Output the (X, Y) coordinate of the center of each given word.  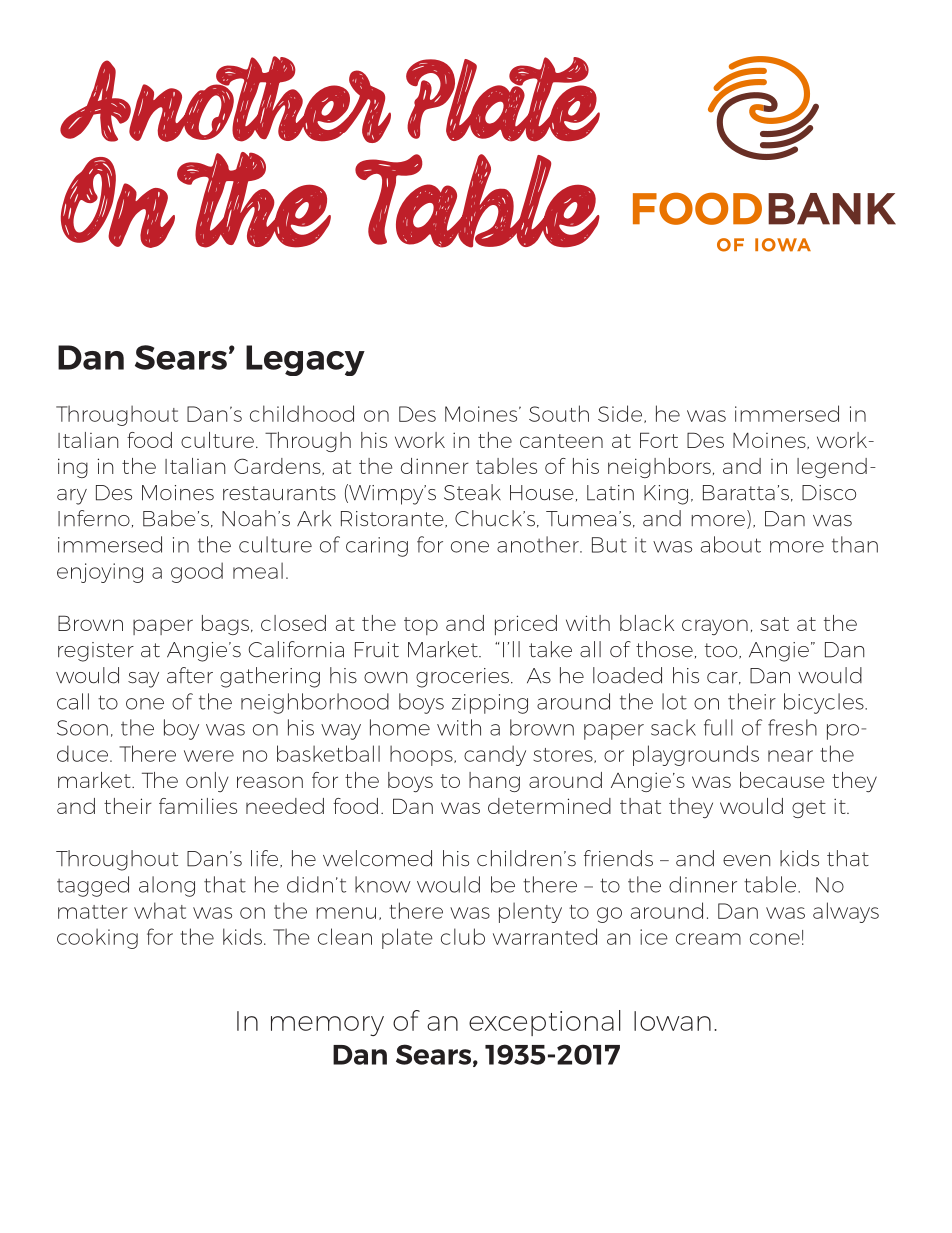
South (559, 413)
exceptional (545, 1023)
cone (775, 939)
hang (494, 782)
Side (621, 414)
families (198, 806)
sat (774, 624)
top (421, 626)
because (782, 780)
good (197, 572)
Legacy (305, 360)
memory (327, 1026)
